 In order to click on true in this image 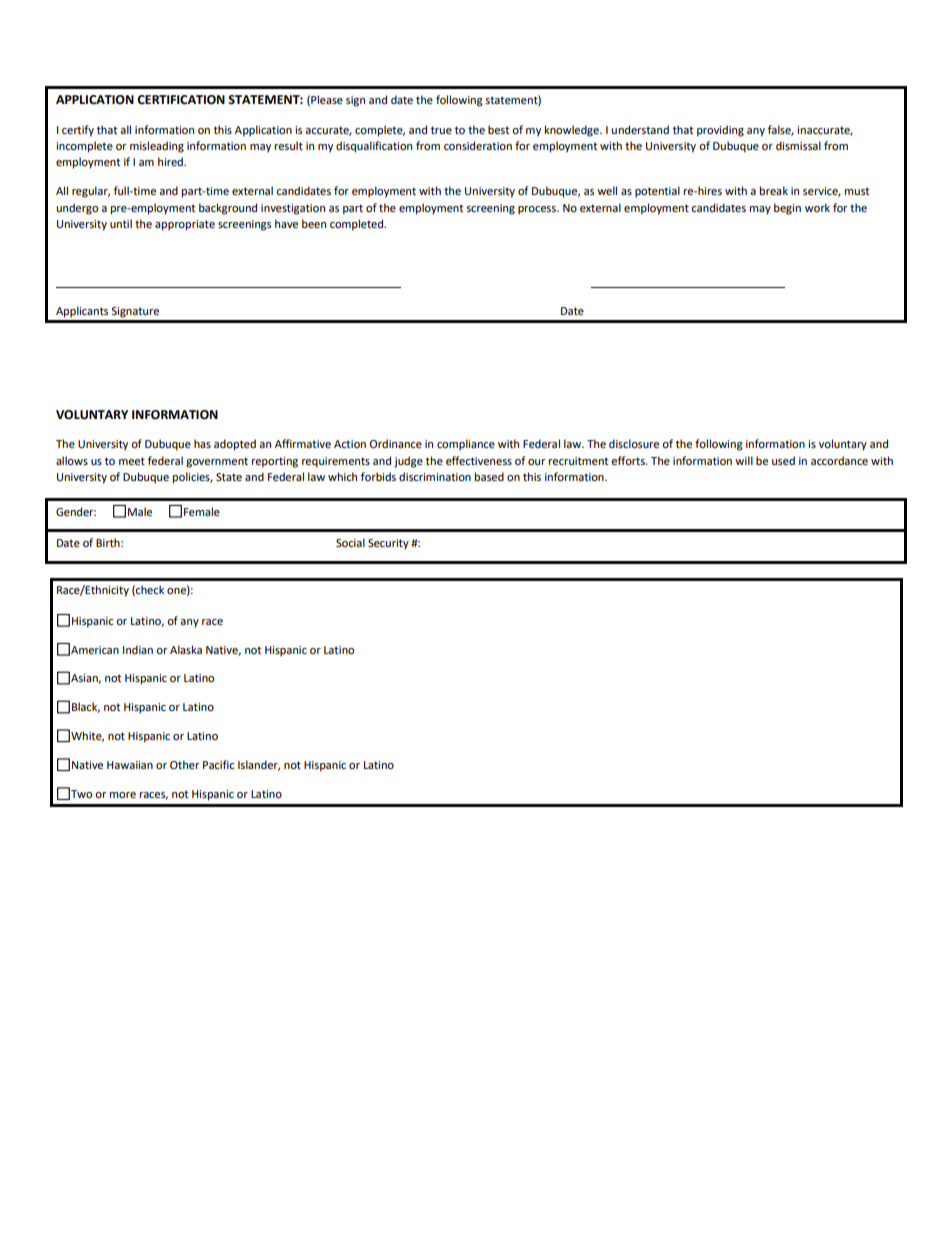, I will do `click(441, 130)`.
